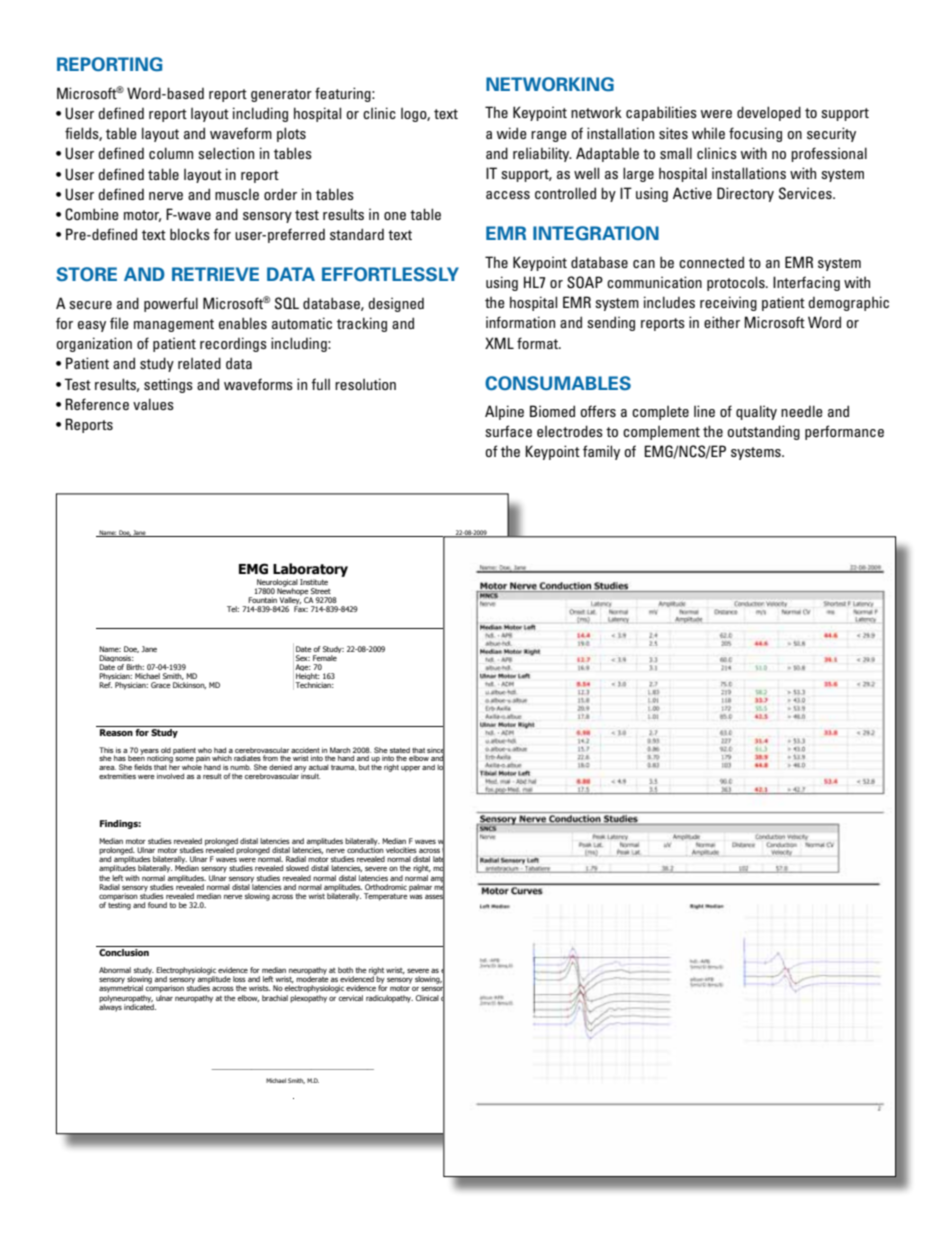 This page has height=1233, width=952. Describe the element at coordinates (769, 113) in the page. I see `developed` at that location.
